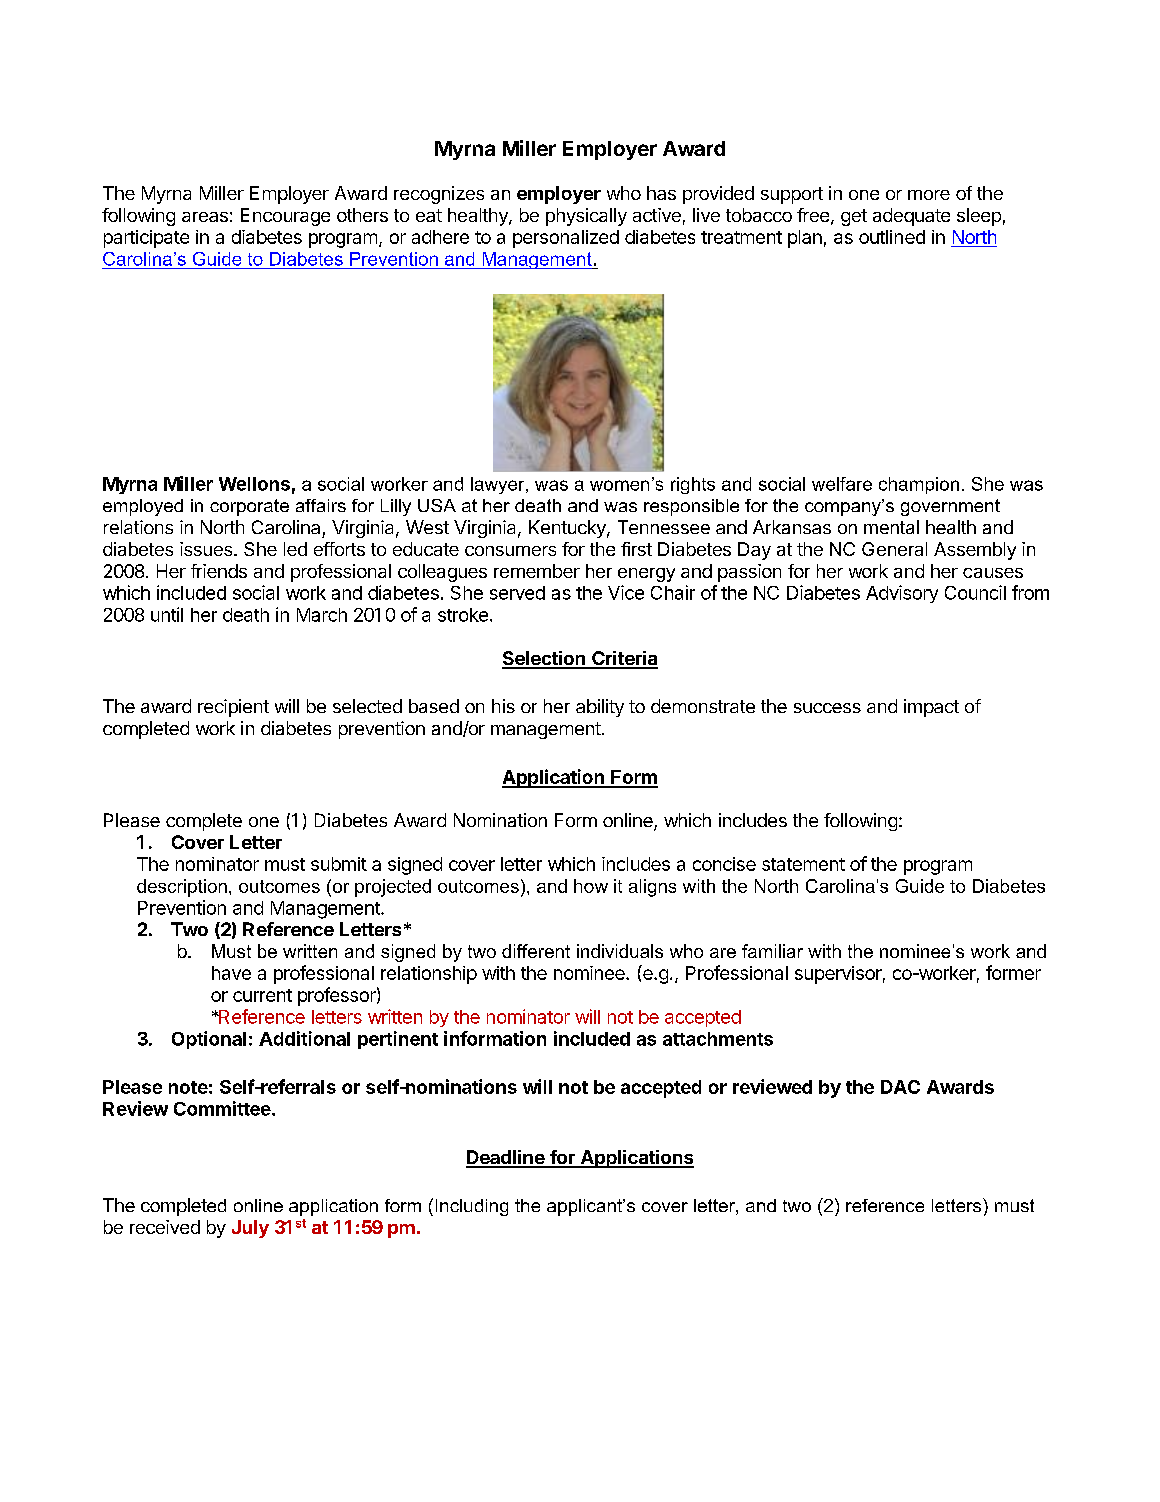  What do you see at coordinates (803, 864) in the document?
I see `statement` at bounding box center [803, 864].
